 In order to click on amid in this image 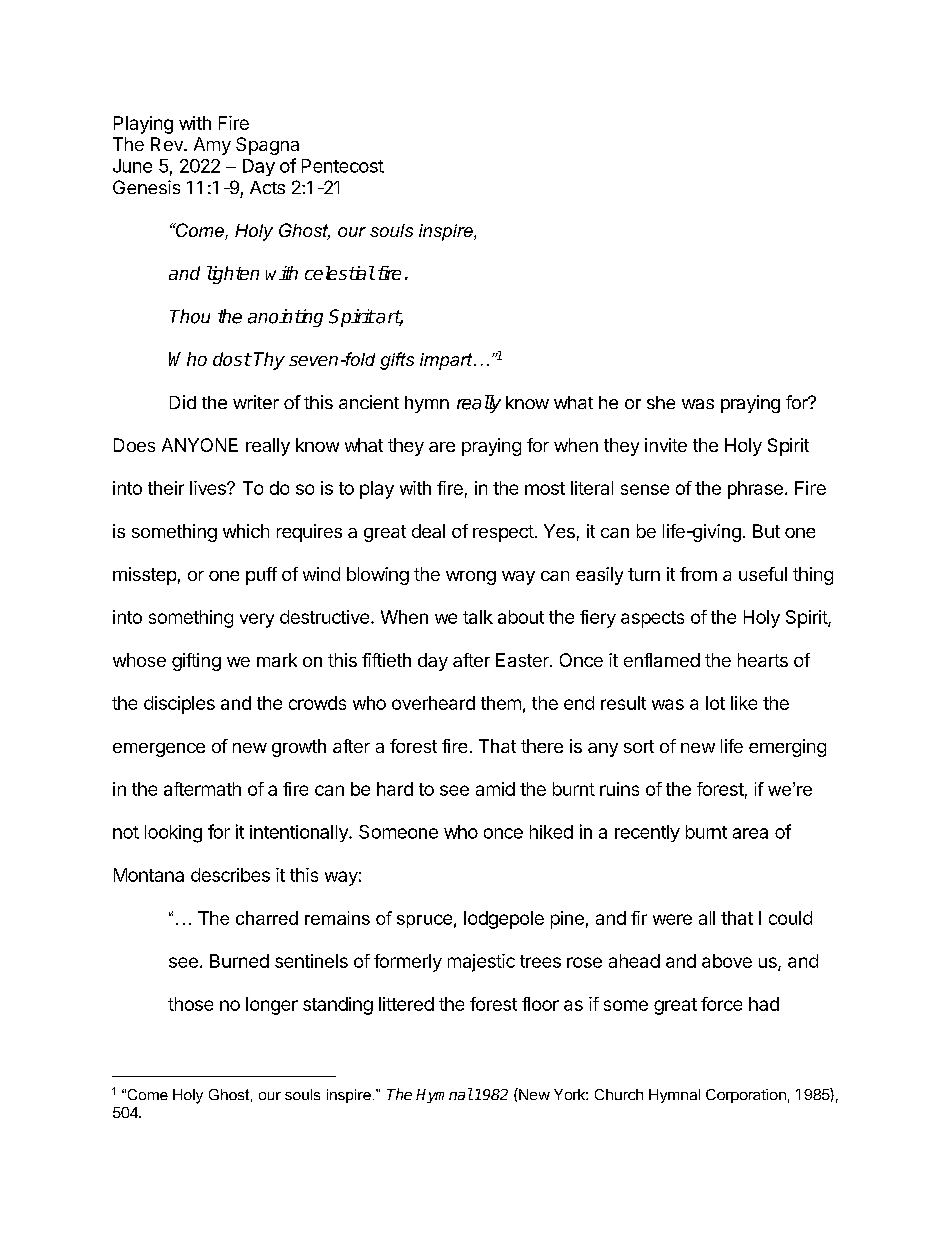, I will do `click(495, 789)`.
